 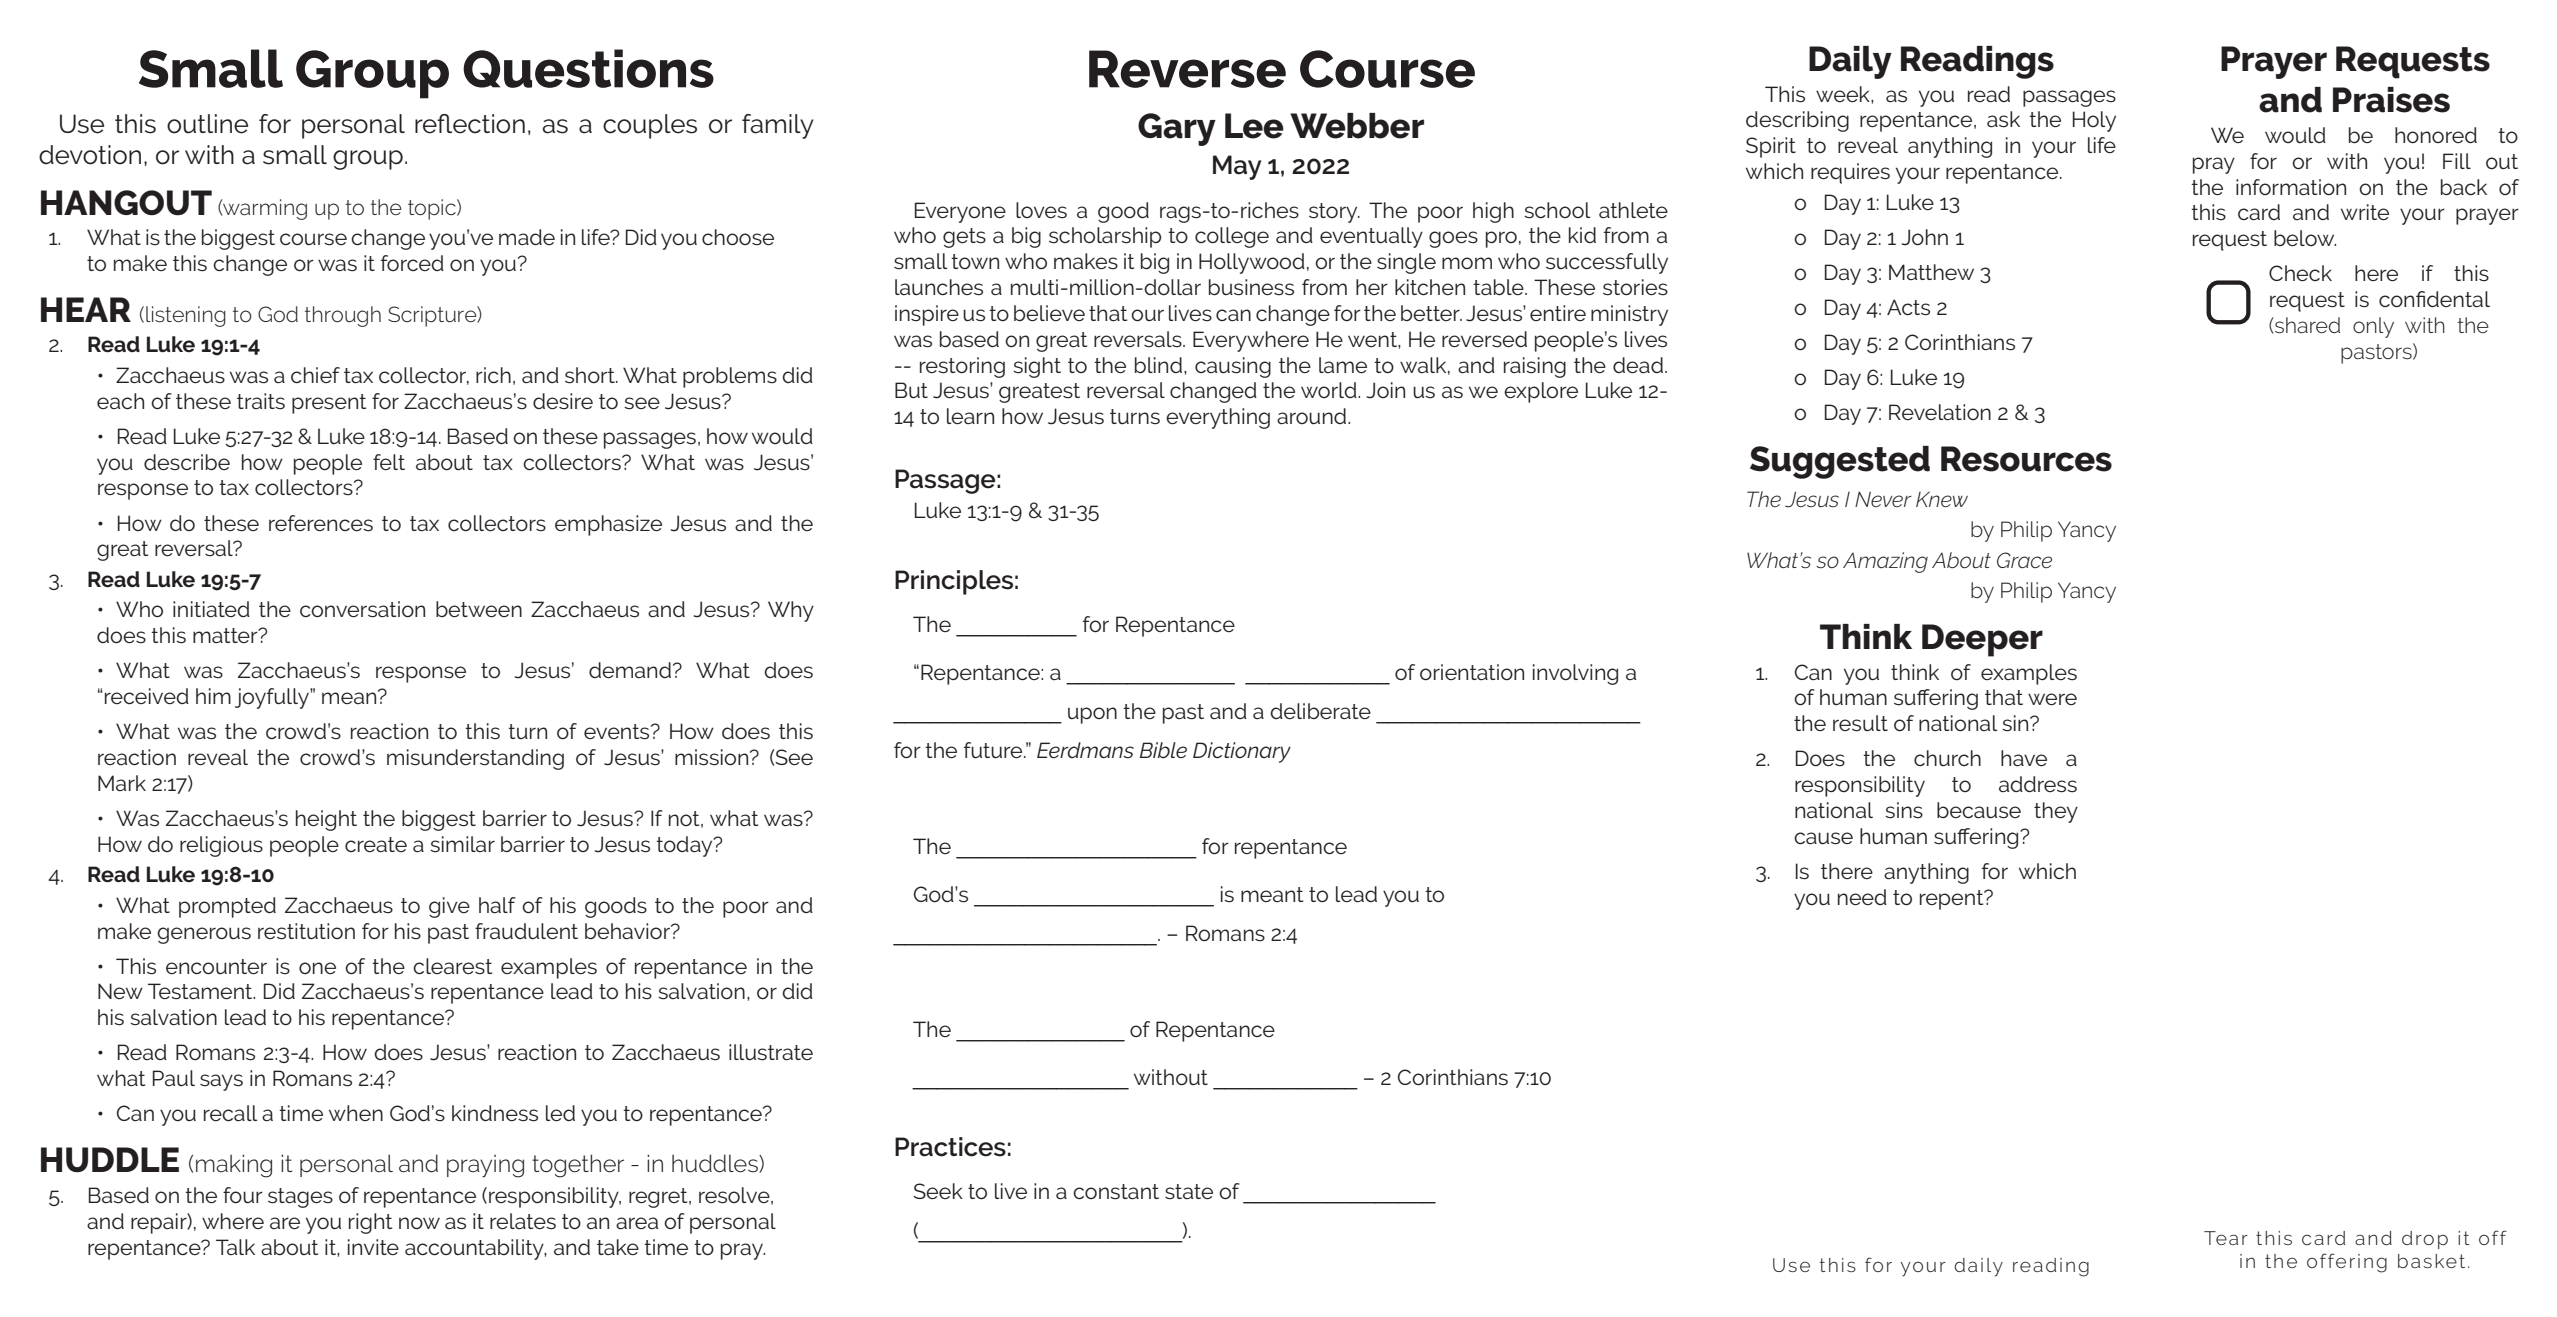 I want to click on matter, so click(x=226, y=635).
